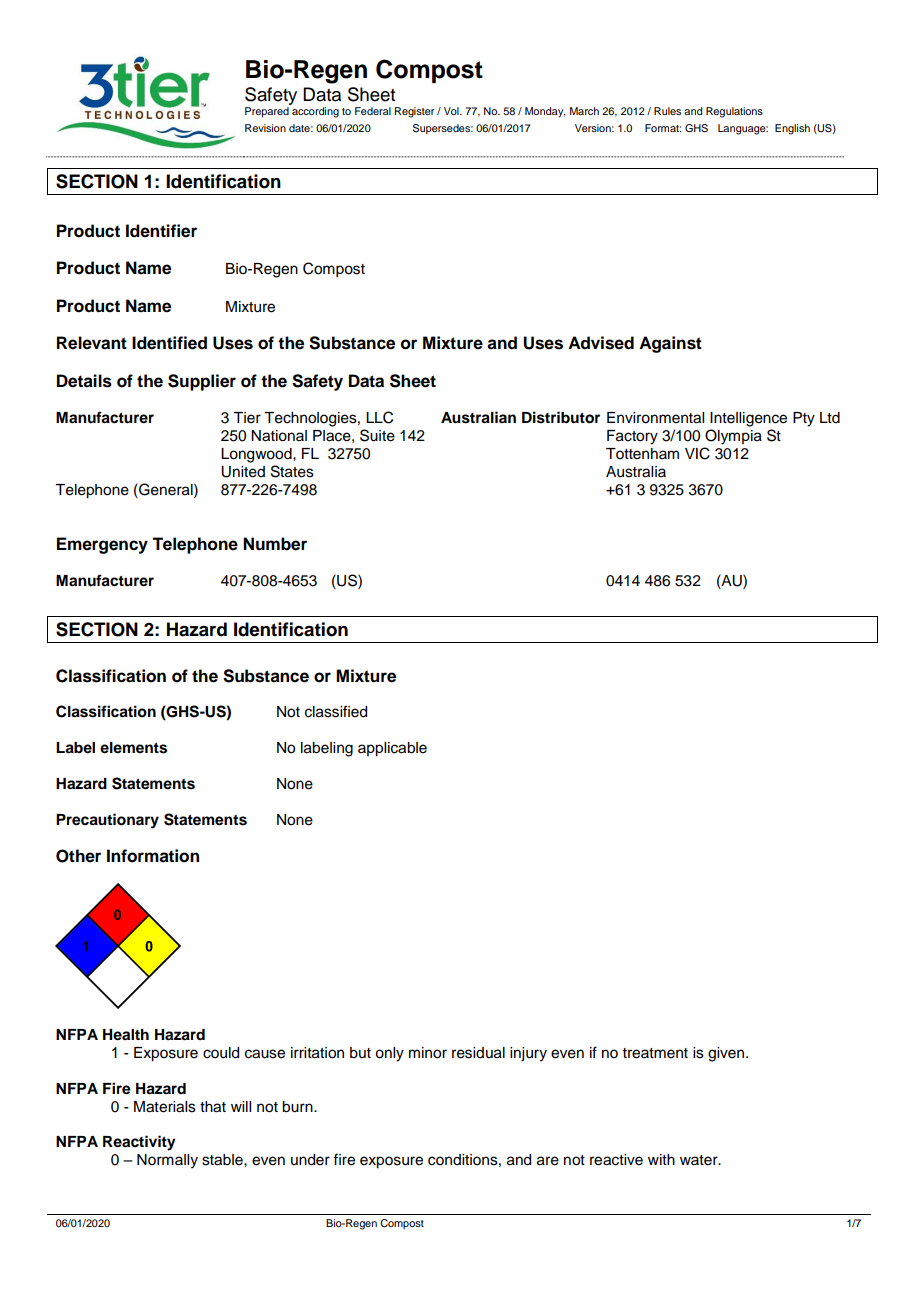 This screenshot has width=924, height=1308. Describe the element at coordinates (265, 128) in the screenshot. I see `Revision` at that location.
